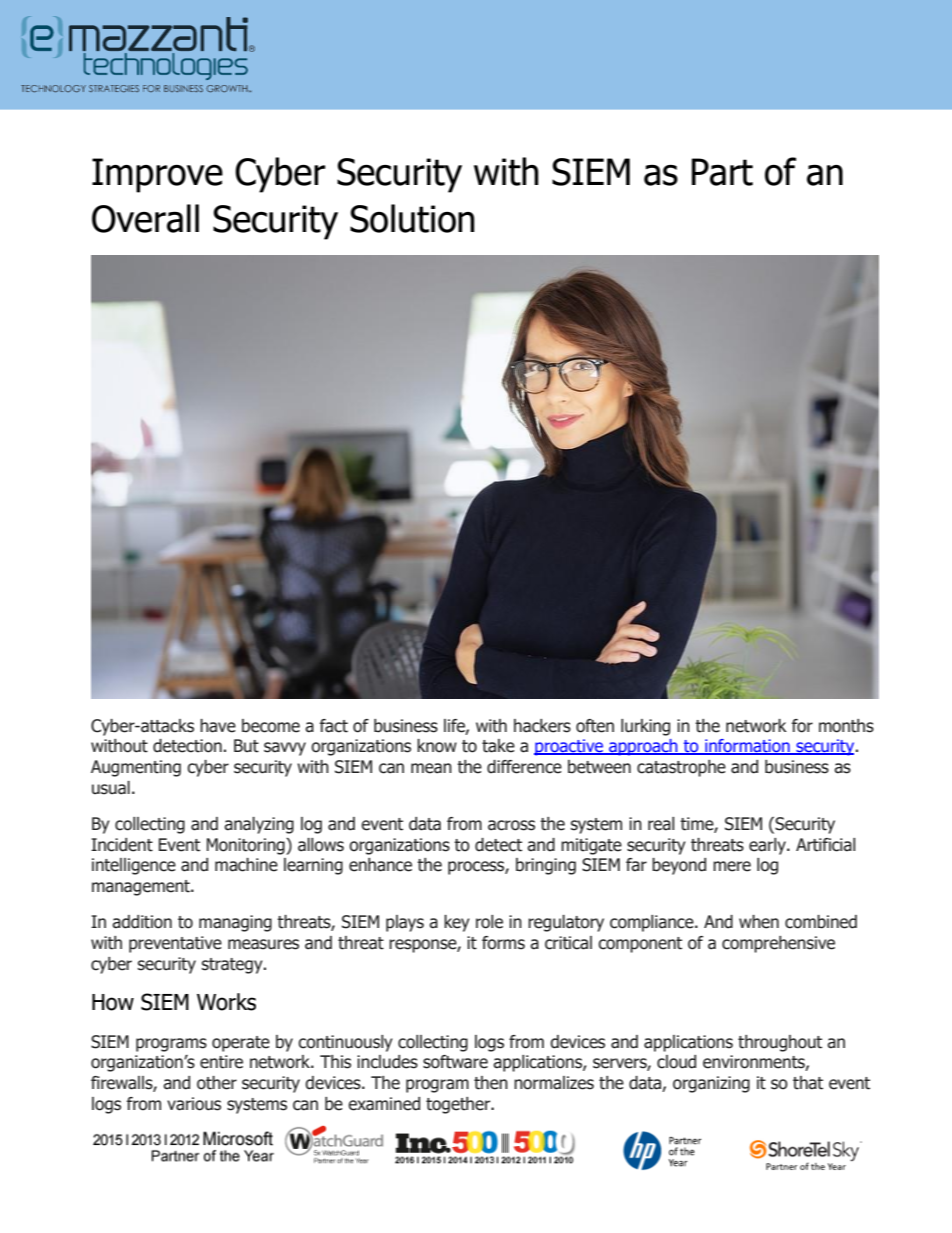 This screenshot has width=952, height=1233. Describe the element at coordinates (412, 218) in the screenshot. I see `Solution` at that location.
